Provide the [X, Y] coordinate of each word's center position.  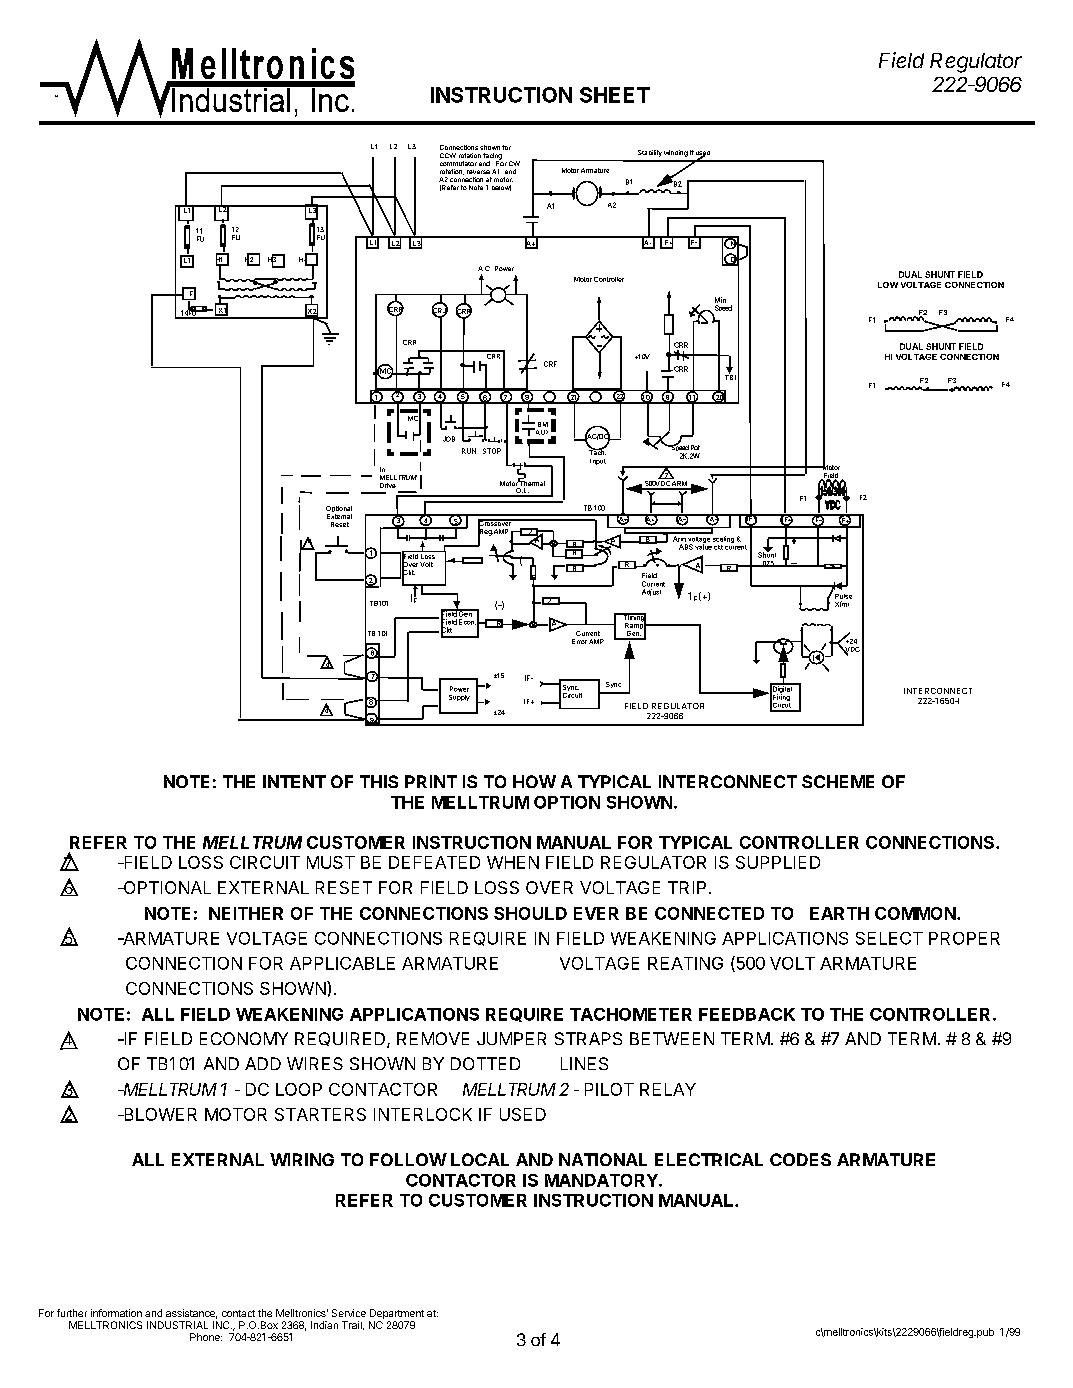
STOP [492, 451]
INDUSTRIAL [177, 1325]
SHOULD [530, 913]
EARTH [839, 913]
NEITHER [246, 913]
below [501, 188]
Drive [388, 485]
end [484, 163]
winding [676, 153]
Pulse [843, 596]
